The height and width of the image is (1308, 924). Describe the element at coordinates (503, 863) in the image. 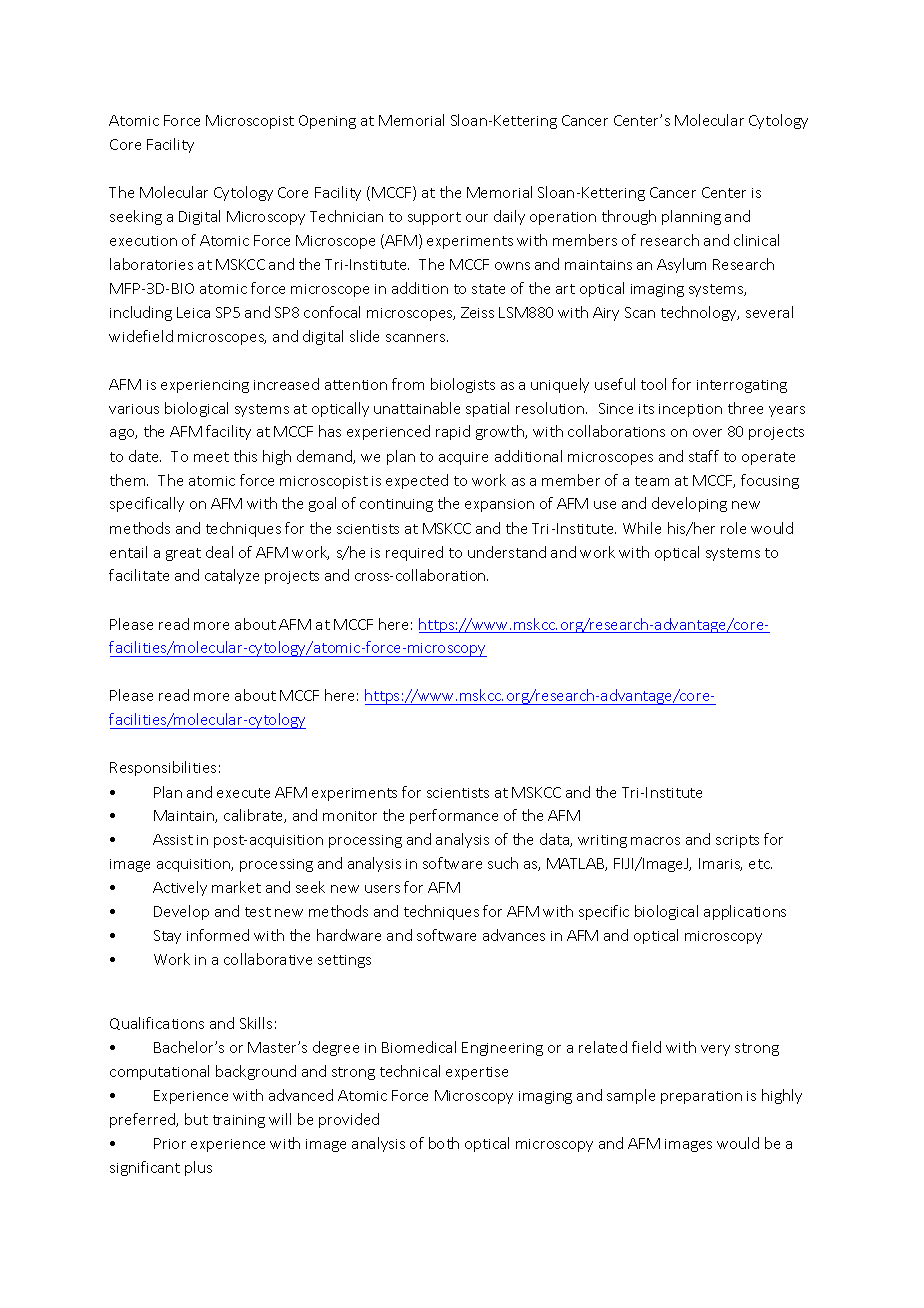

I see `such` at that location.
